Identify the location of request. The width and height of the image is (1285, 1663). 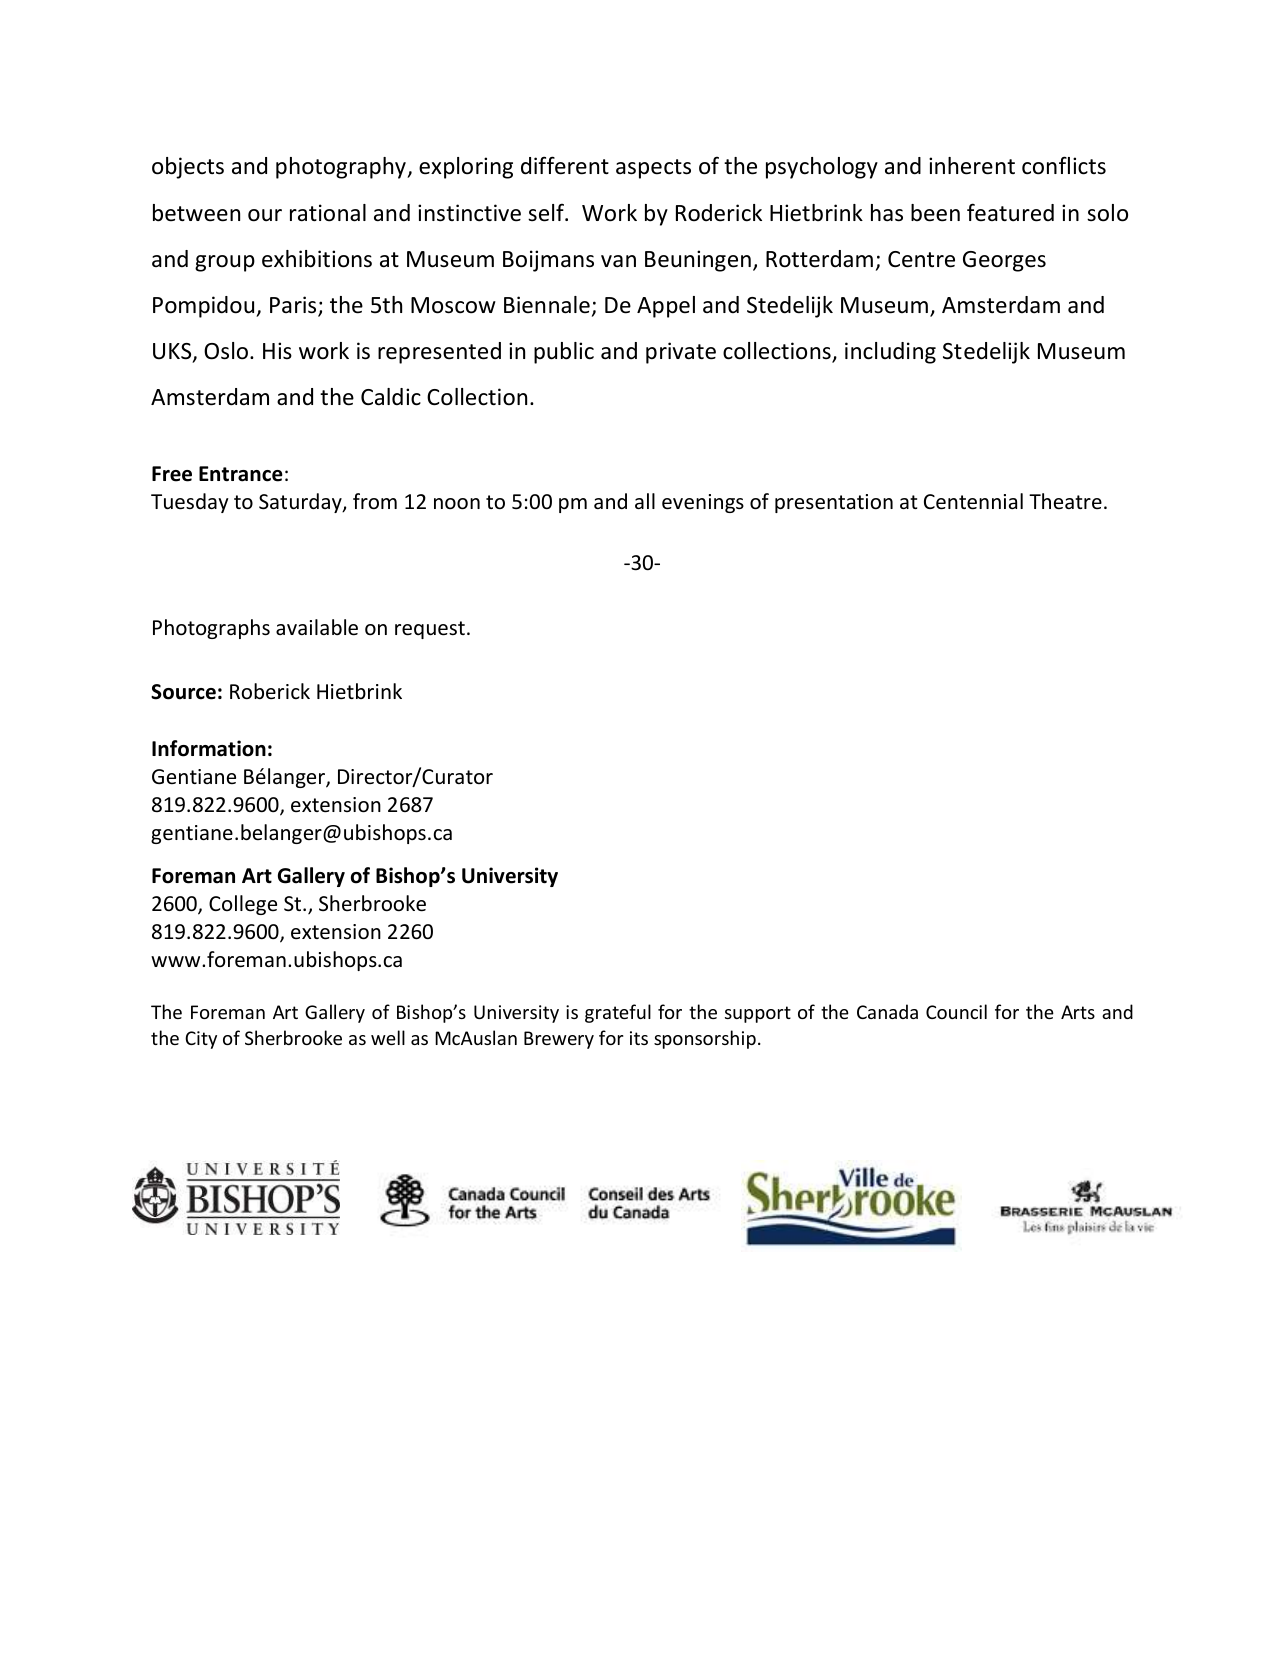
(430, 630).
